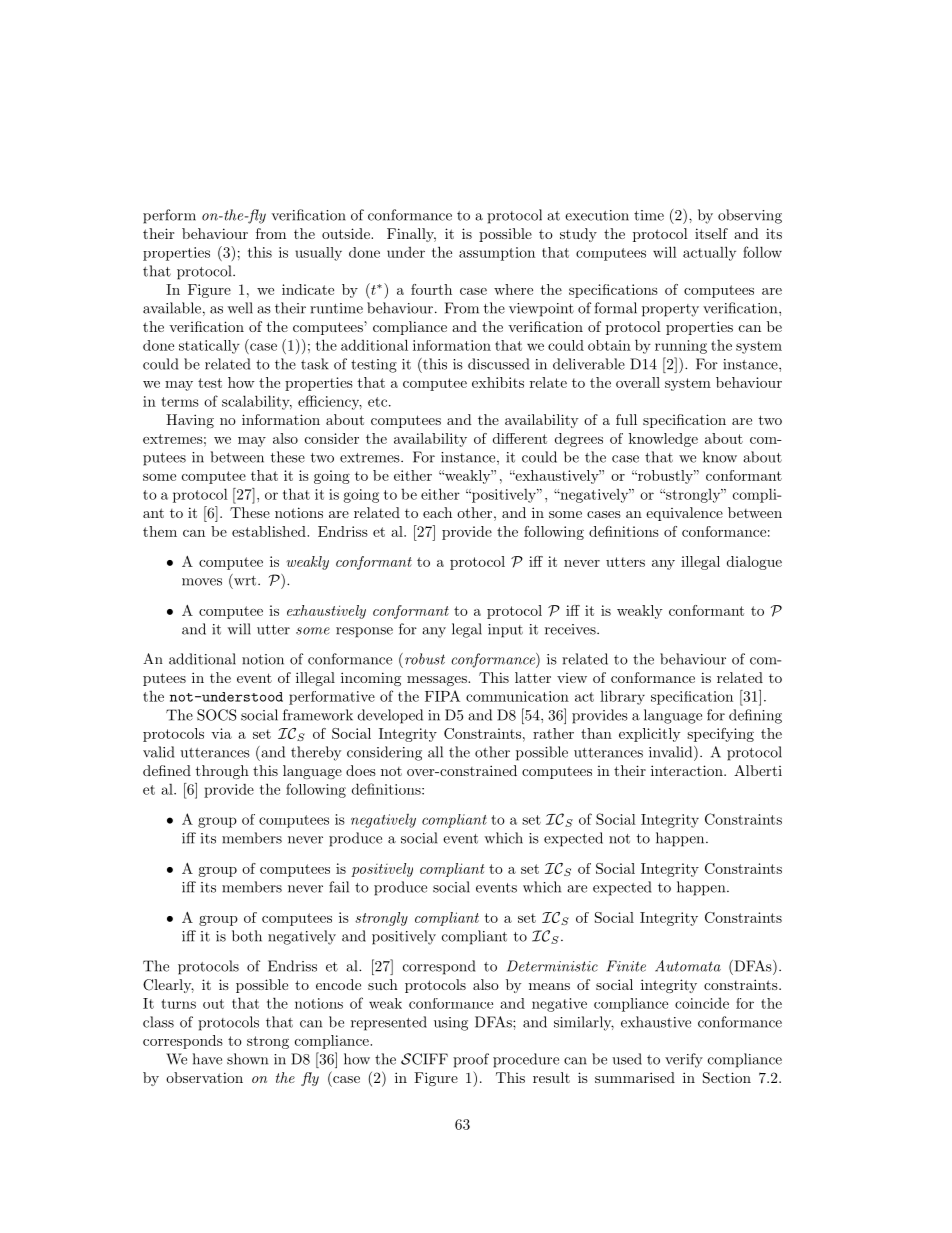  What do you see at coordinates (247, 1059) in the page?
I see `shown` at bounding box center [247, 1059].
